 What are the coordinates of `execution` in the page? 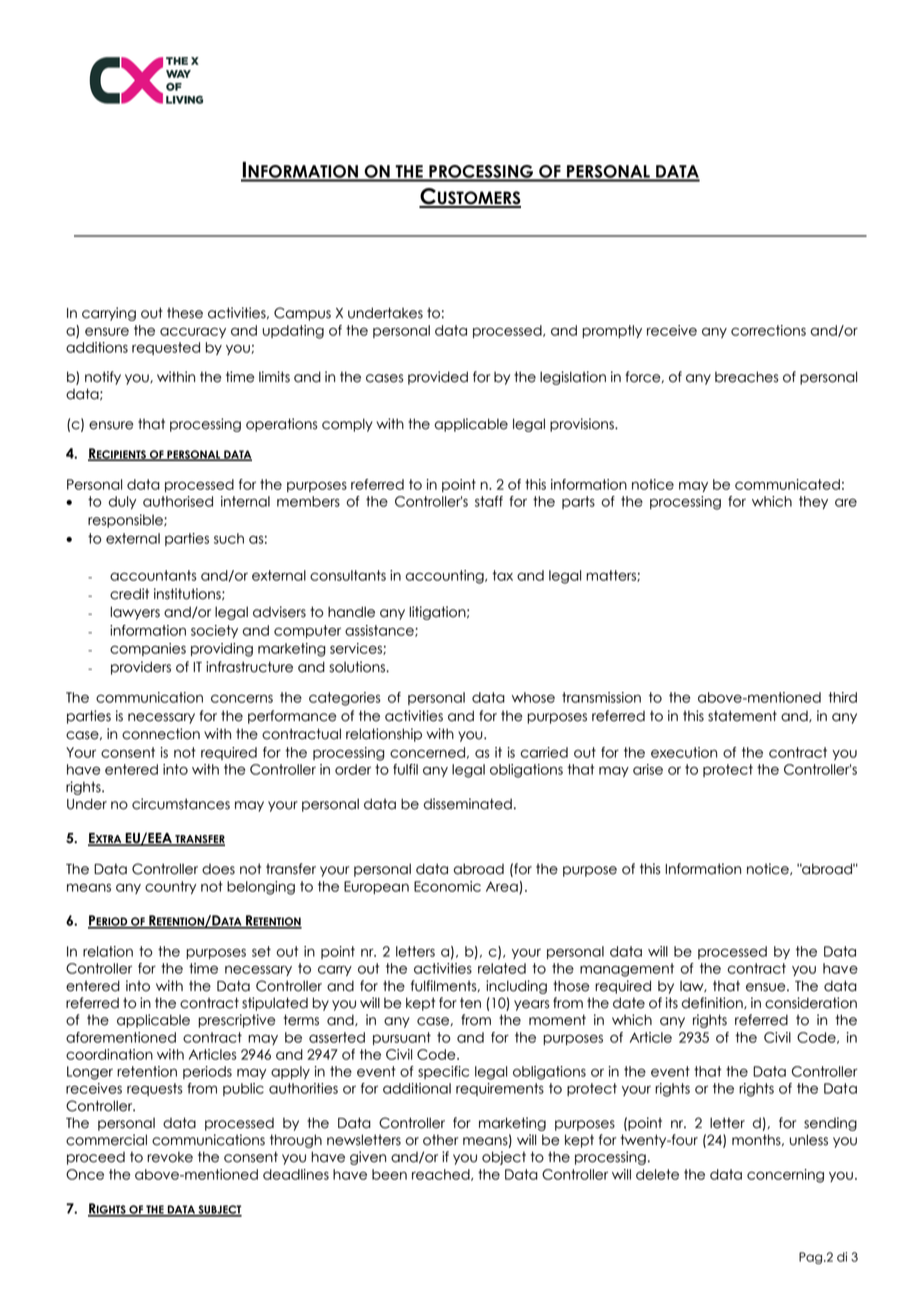 It's located at (684, 752).
